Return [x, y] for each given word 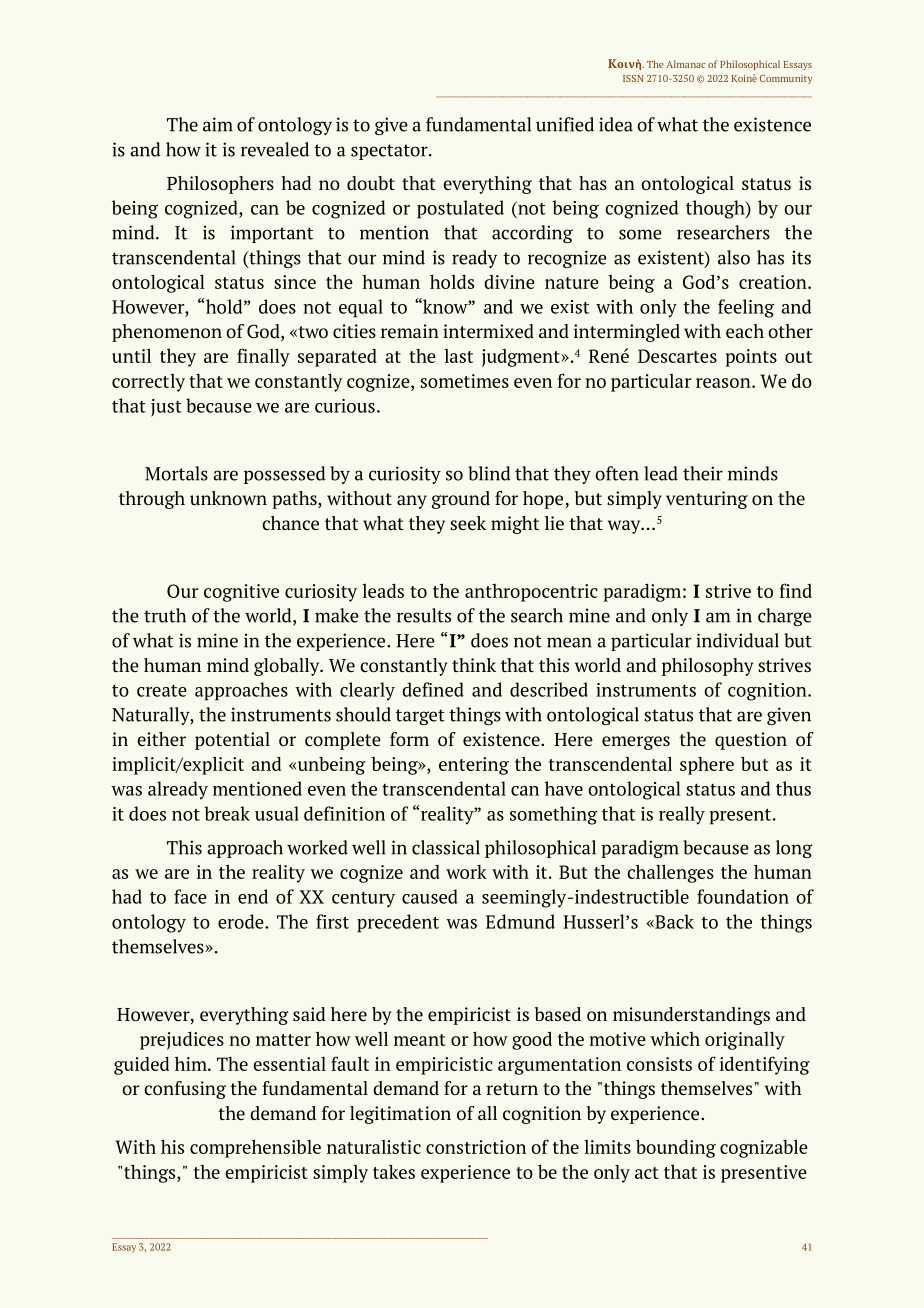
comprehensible [255, 1148]
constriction [476, 1147]
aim [218, 124]
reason [724, 383]
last [458, 356]
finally [263, 357]
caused [430, 896]
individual [737, 640]
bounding [676, 1148]
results [424, 615]
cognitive [241, 593]
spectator [390, 152]
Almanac [685, 64]
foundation [743, 896]
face [190, 896]
